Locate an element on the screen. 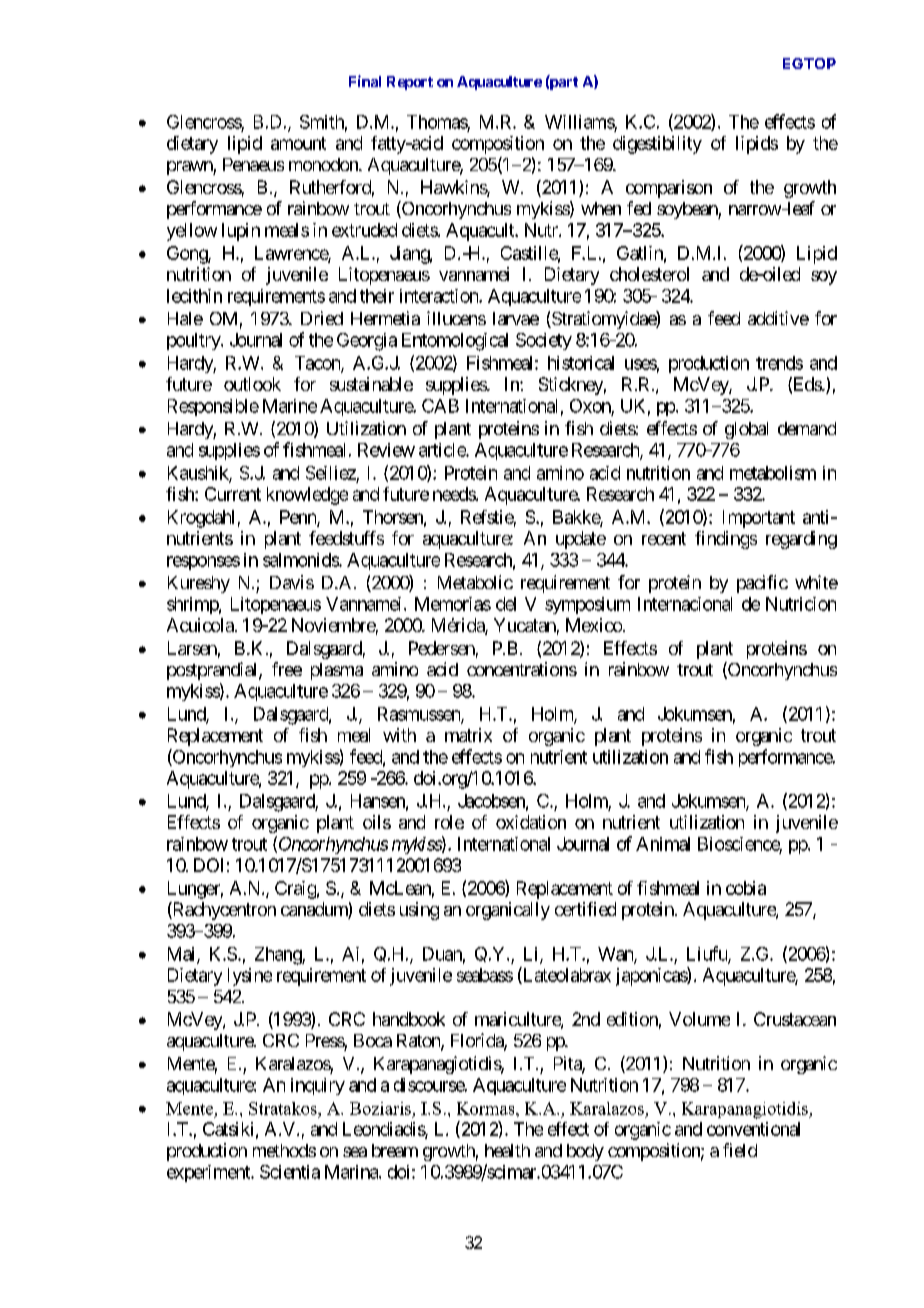 This screenshot has width=924, height=1308. Scientia is located at coordinates (290, 1172).
